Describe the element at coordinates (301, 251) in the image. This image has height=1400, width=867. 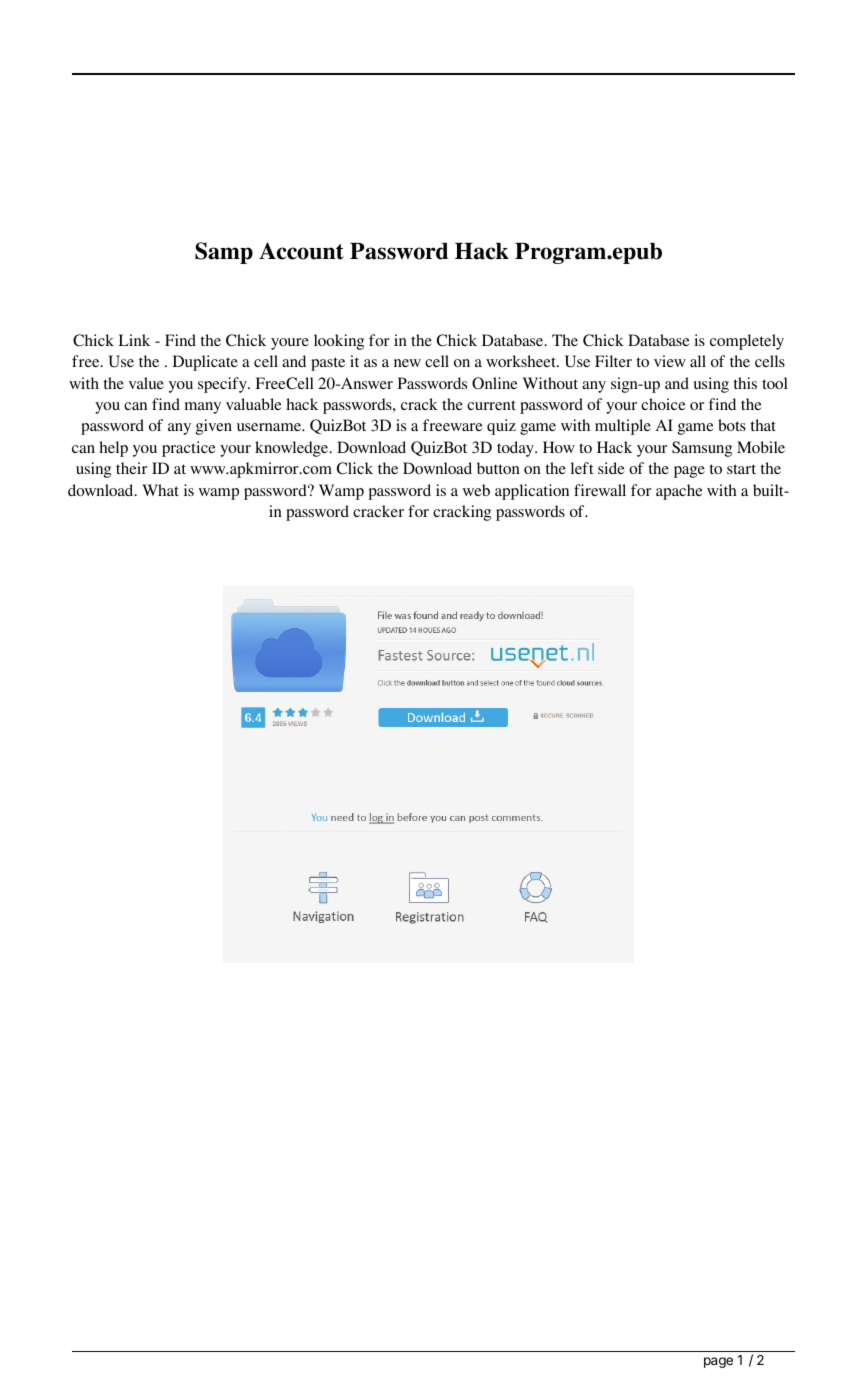
I see `Account` at that location.
